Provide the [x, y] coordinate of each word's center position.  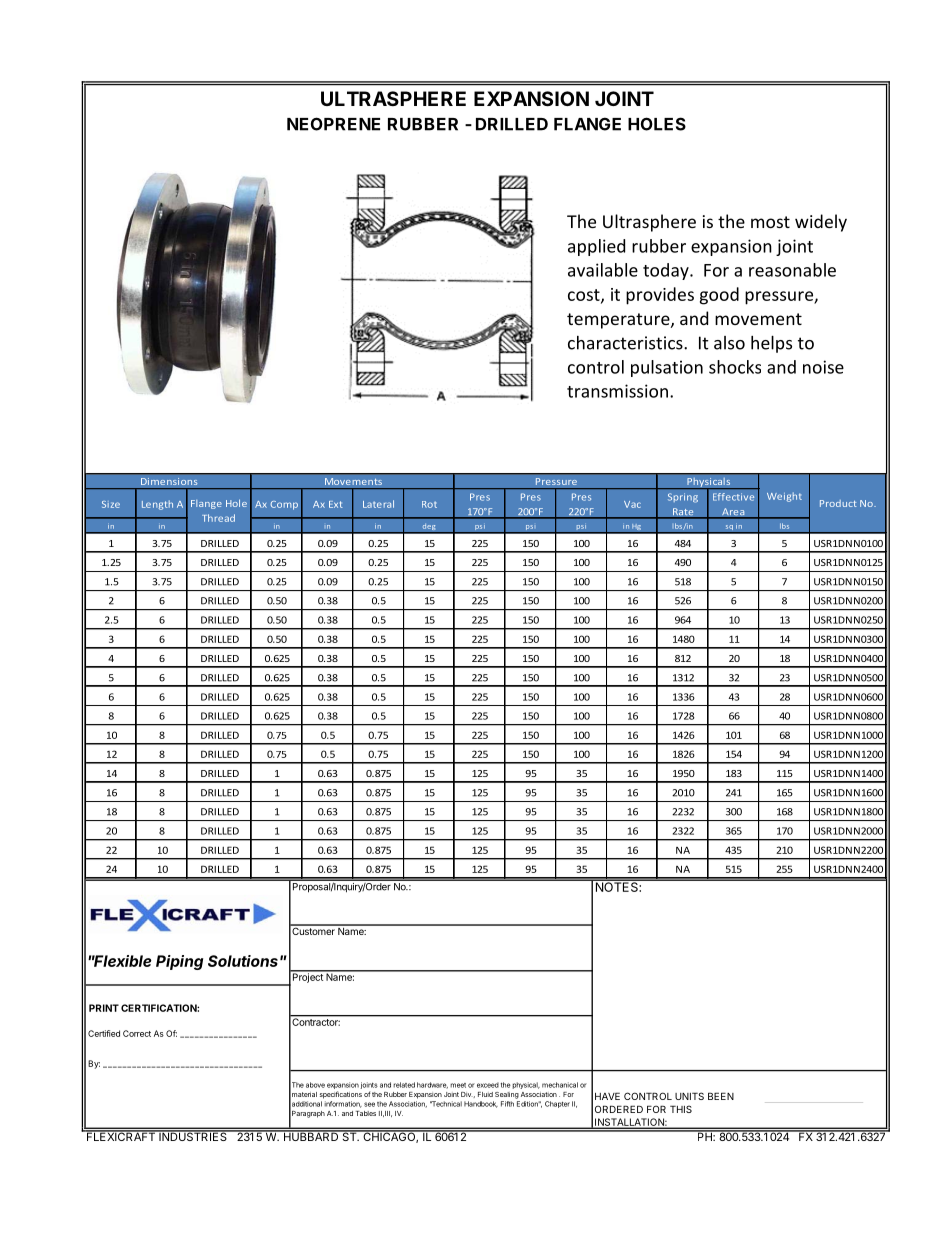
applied [596, 247]
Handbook [481, 1104]
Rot [429, 504]
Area [733, 513]
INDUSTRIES [193, 1135]
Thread [218, 518]
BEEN [721, 1096]
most [770, 222]
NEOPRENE [333, 124]
